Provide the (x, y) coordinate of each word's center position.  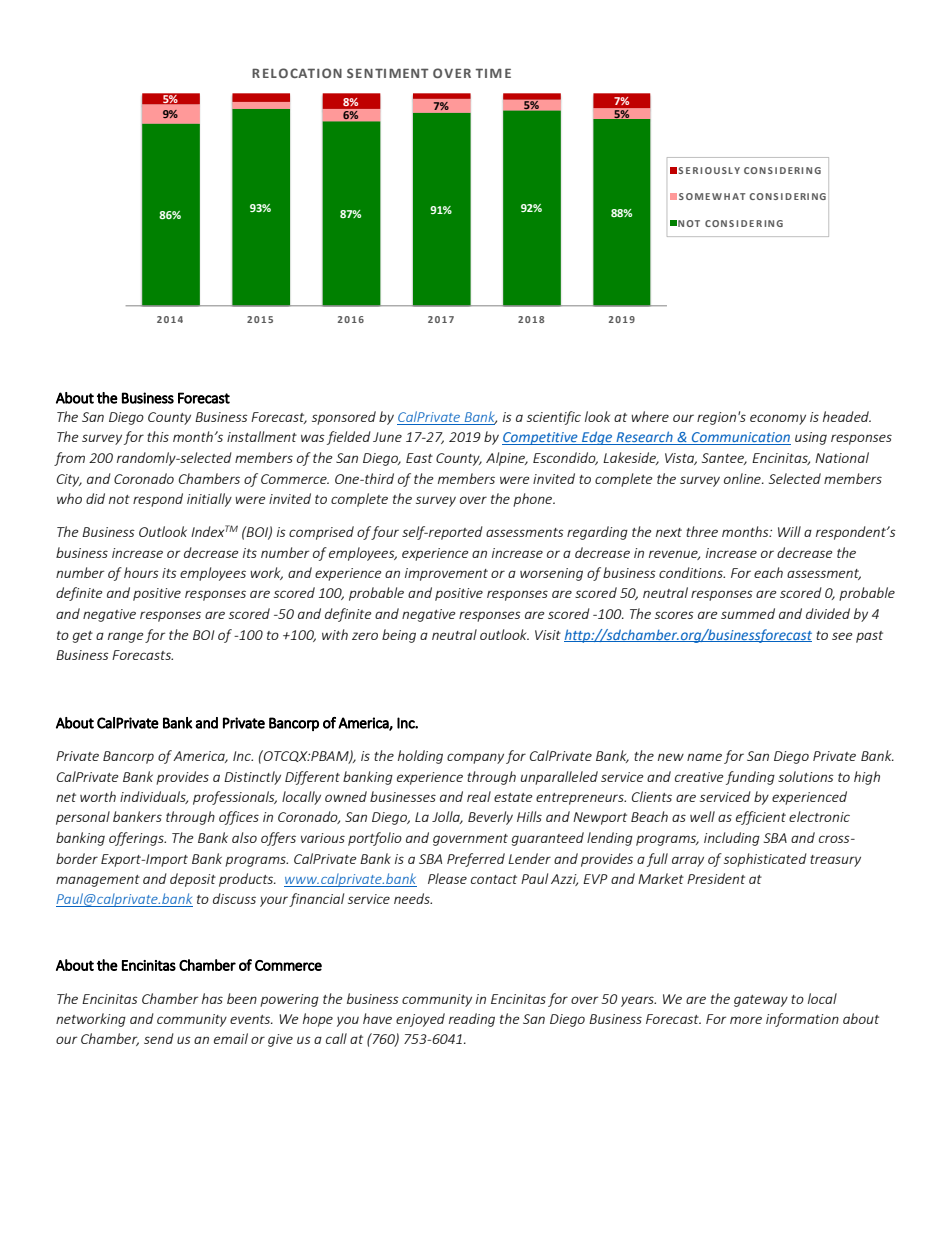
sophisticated (765, 860)
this (158, 436)
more (746, 1020)
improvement (446, 574)
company (475, 758)
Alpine (507, 459)
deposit (193, 880)
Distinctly (252, 778)
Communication (740, 438)
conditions (692, 572)
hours (141, 572)
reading (472, 1020)
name (704, 757)
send (159, 1038)
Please (447, 878)
